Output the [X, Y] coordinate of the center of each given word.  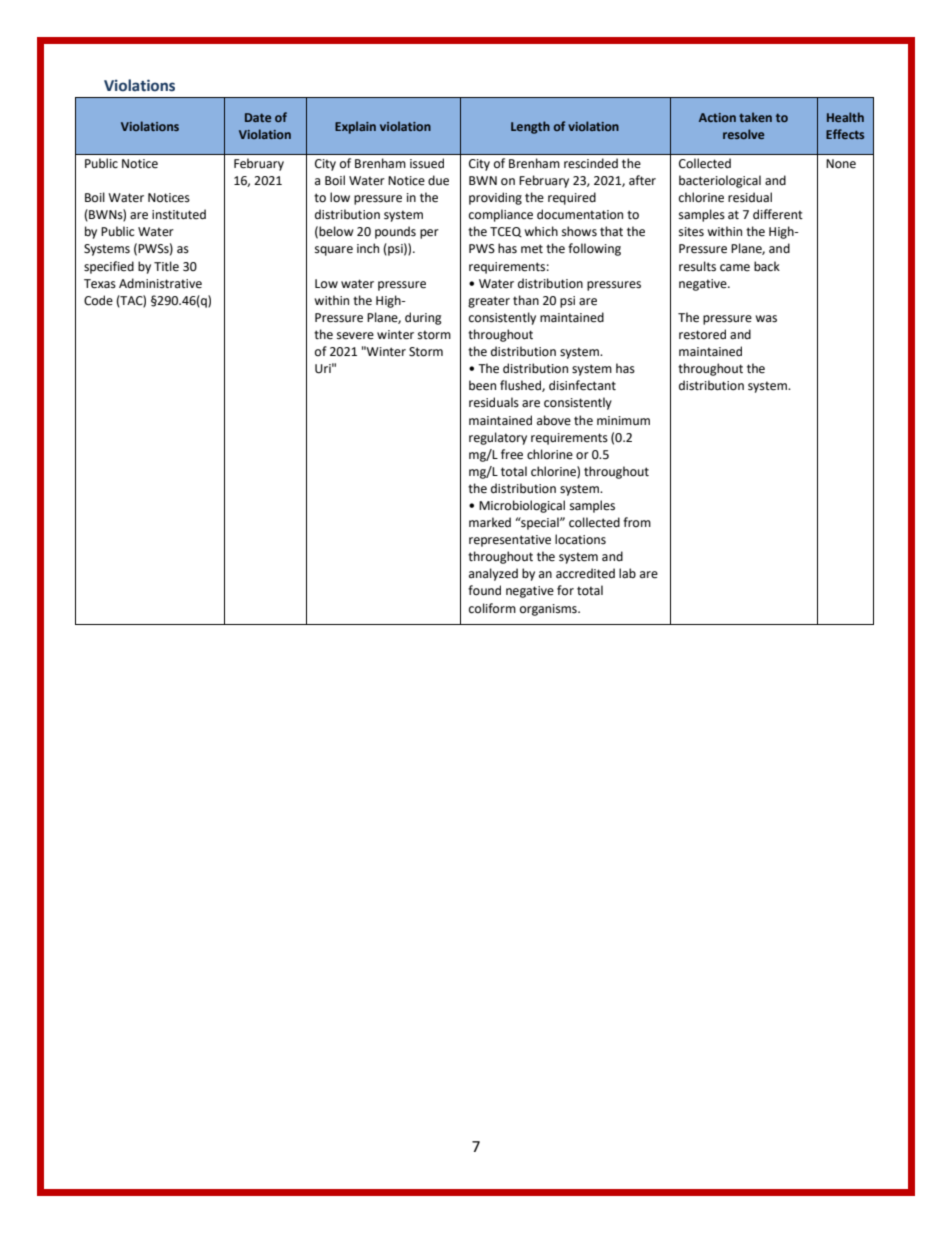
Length [530, 127]
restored [702, 334]
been [482, 385]
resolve [743, 134]
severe [355, 336]
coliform [492, 608]
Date [258, 117]
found [484, 590]
